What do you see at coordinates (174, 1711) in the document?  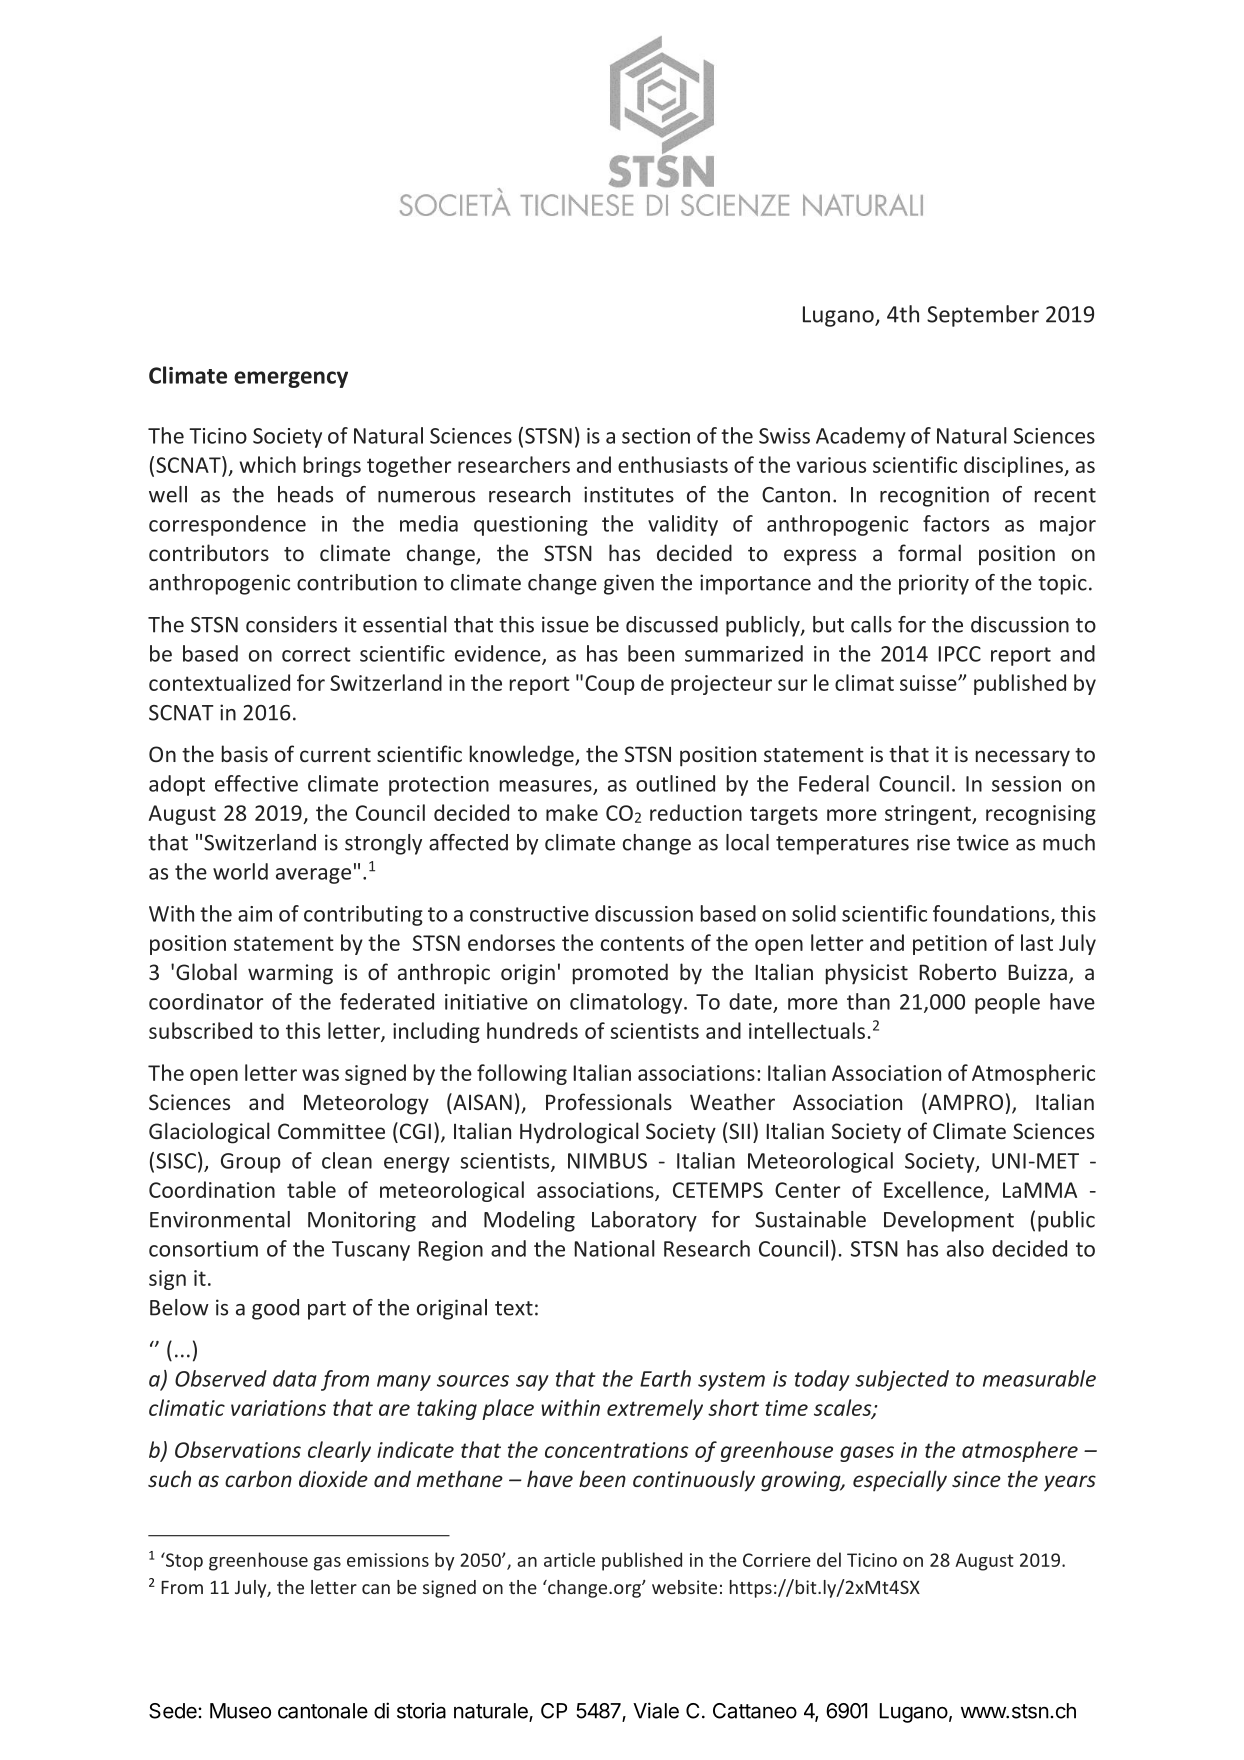 I see `Sede` at bounding box center [174, 1711].
